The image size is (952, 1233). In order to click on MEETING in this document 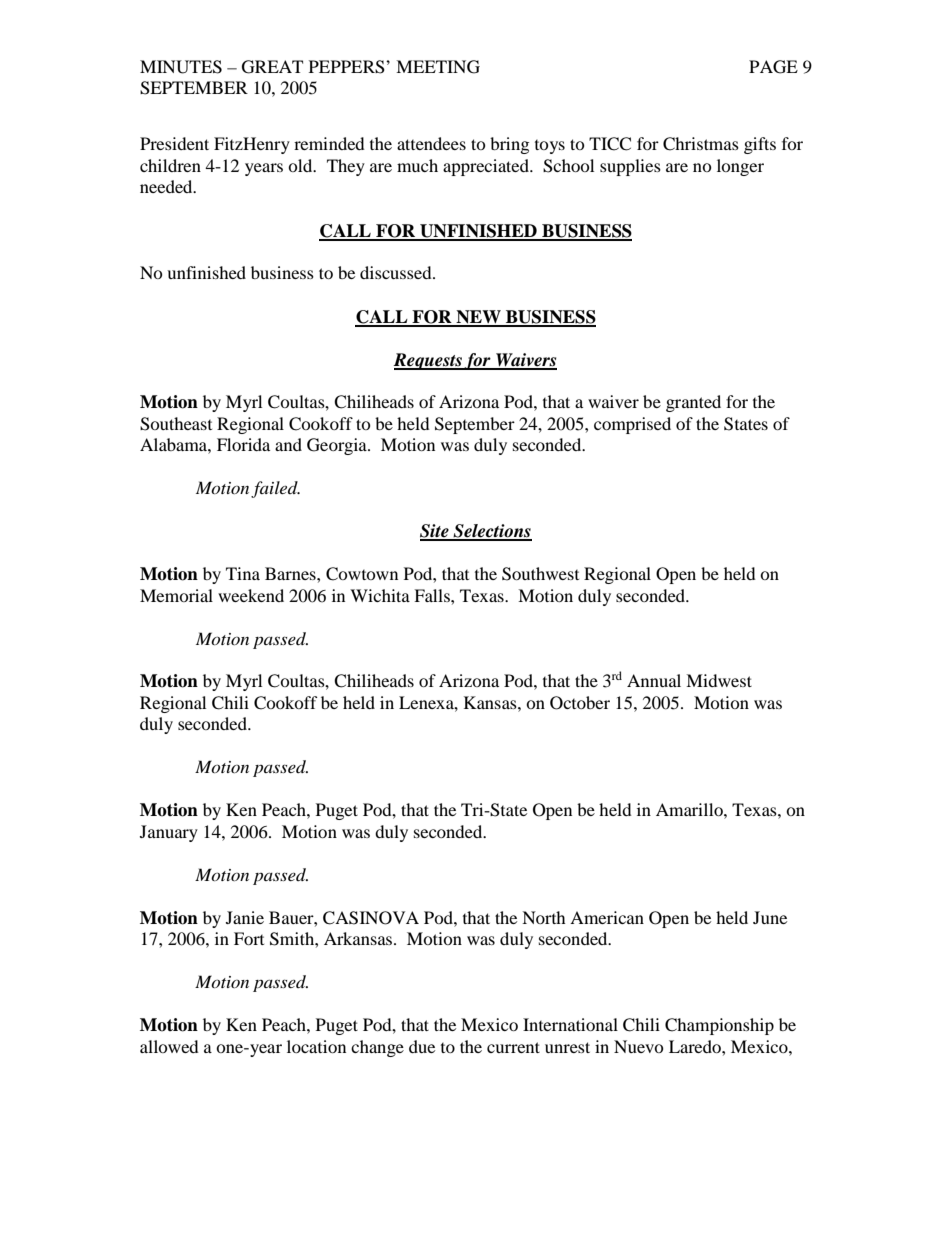, I will do `click(438, 67)`.
